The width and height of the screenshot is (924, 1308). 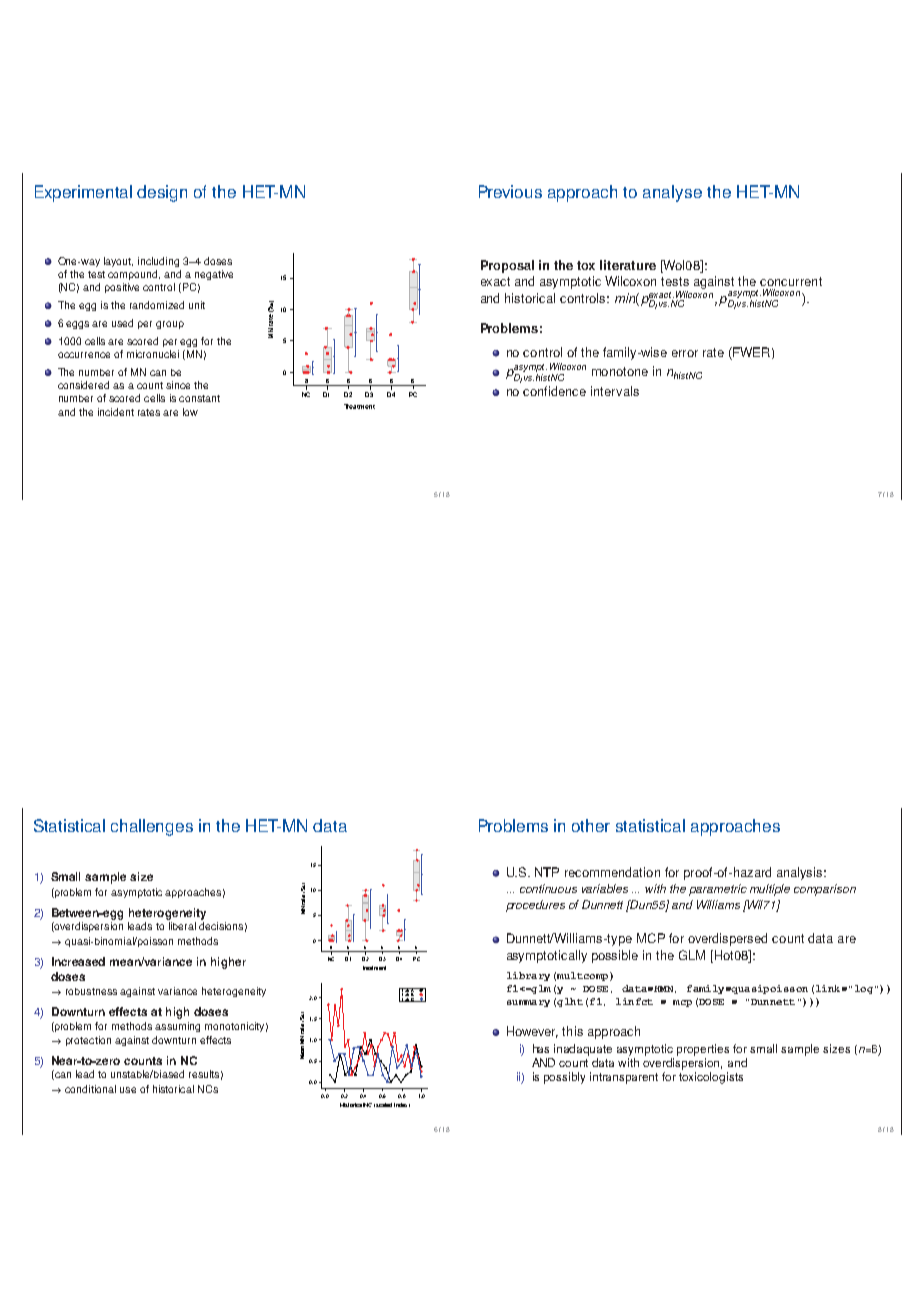 What do you see at coordinates (620, 371) in the screenshot?
I see `monotone` at bounding box center [620, 371].
